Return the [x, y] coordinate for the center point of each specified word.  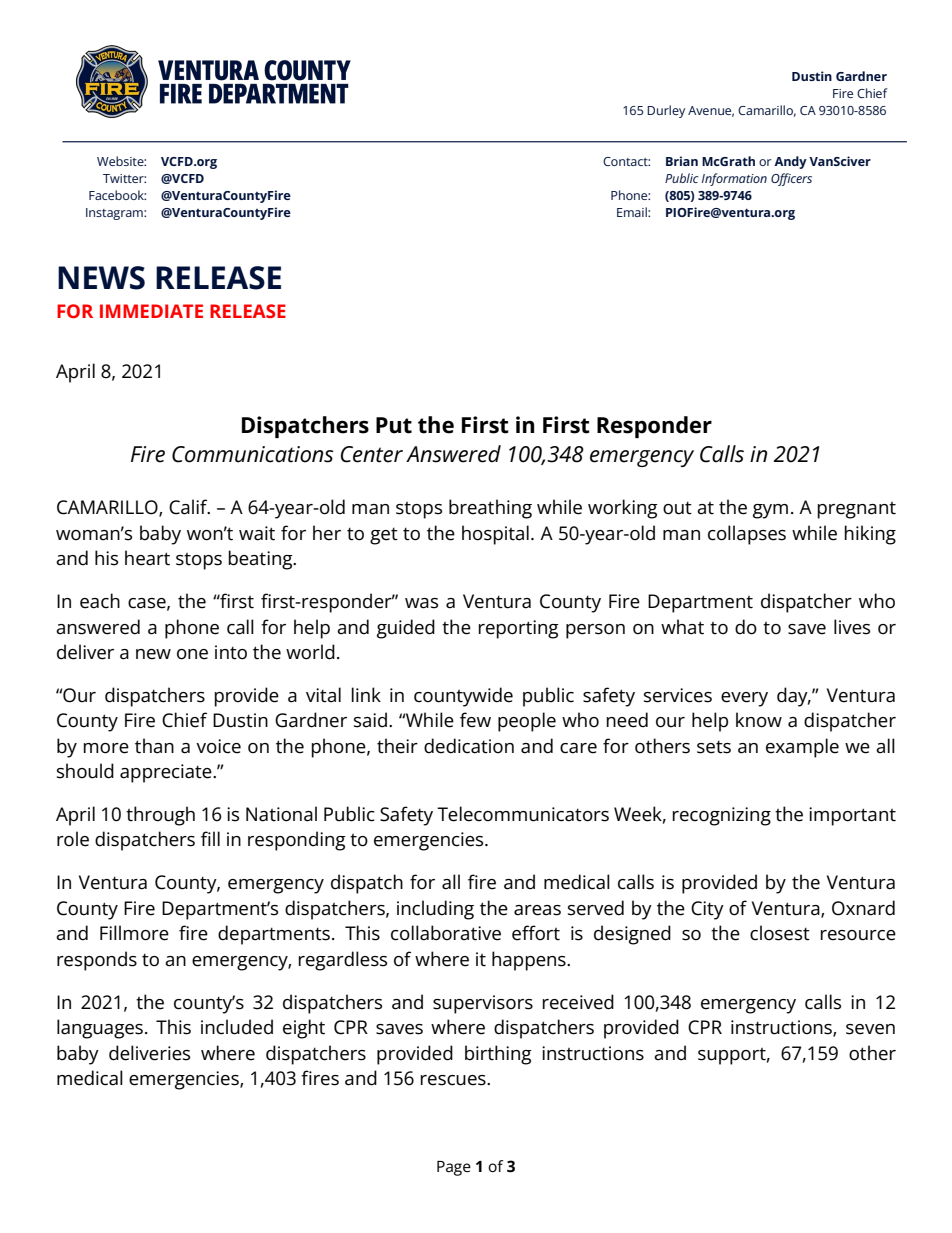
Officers [791, 179]
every [744, 699]
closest [780, 933]
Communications [253, 454]
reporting [518, 629]
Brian [682, 161]
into [231, 652]
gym [770, 511]
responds [97, 961]
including [435, 910]
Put [394, 425]
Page [454, 1168]
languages [100, 1029]
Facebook [117, 195]
